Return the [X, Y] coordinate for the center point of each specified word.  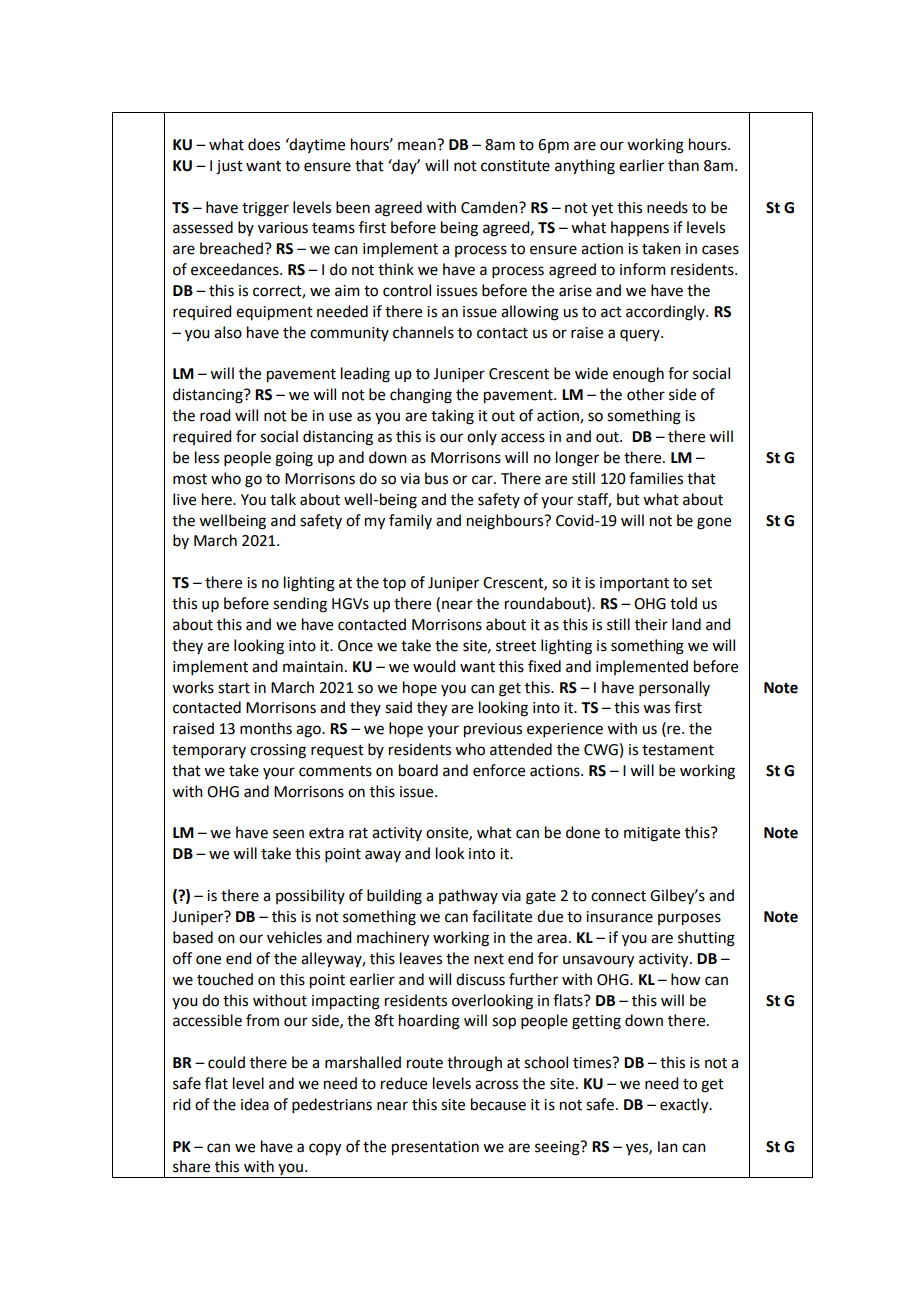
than [683, 165]
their [651, 624]
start [234, 688]
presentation [435, 1148]
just [229, 167]
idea [255, 1104]
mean [418, 145]
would [434, 666]
